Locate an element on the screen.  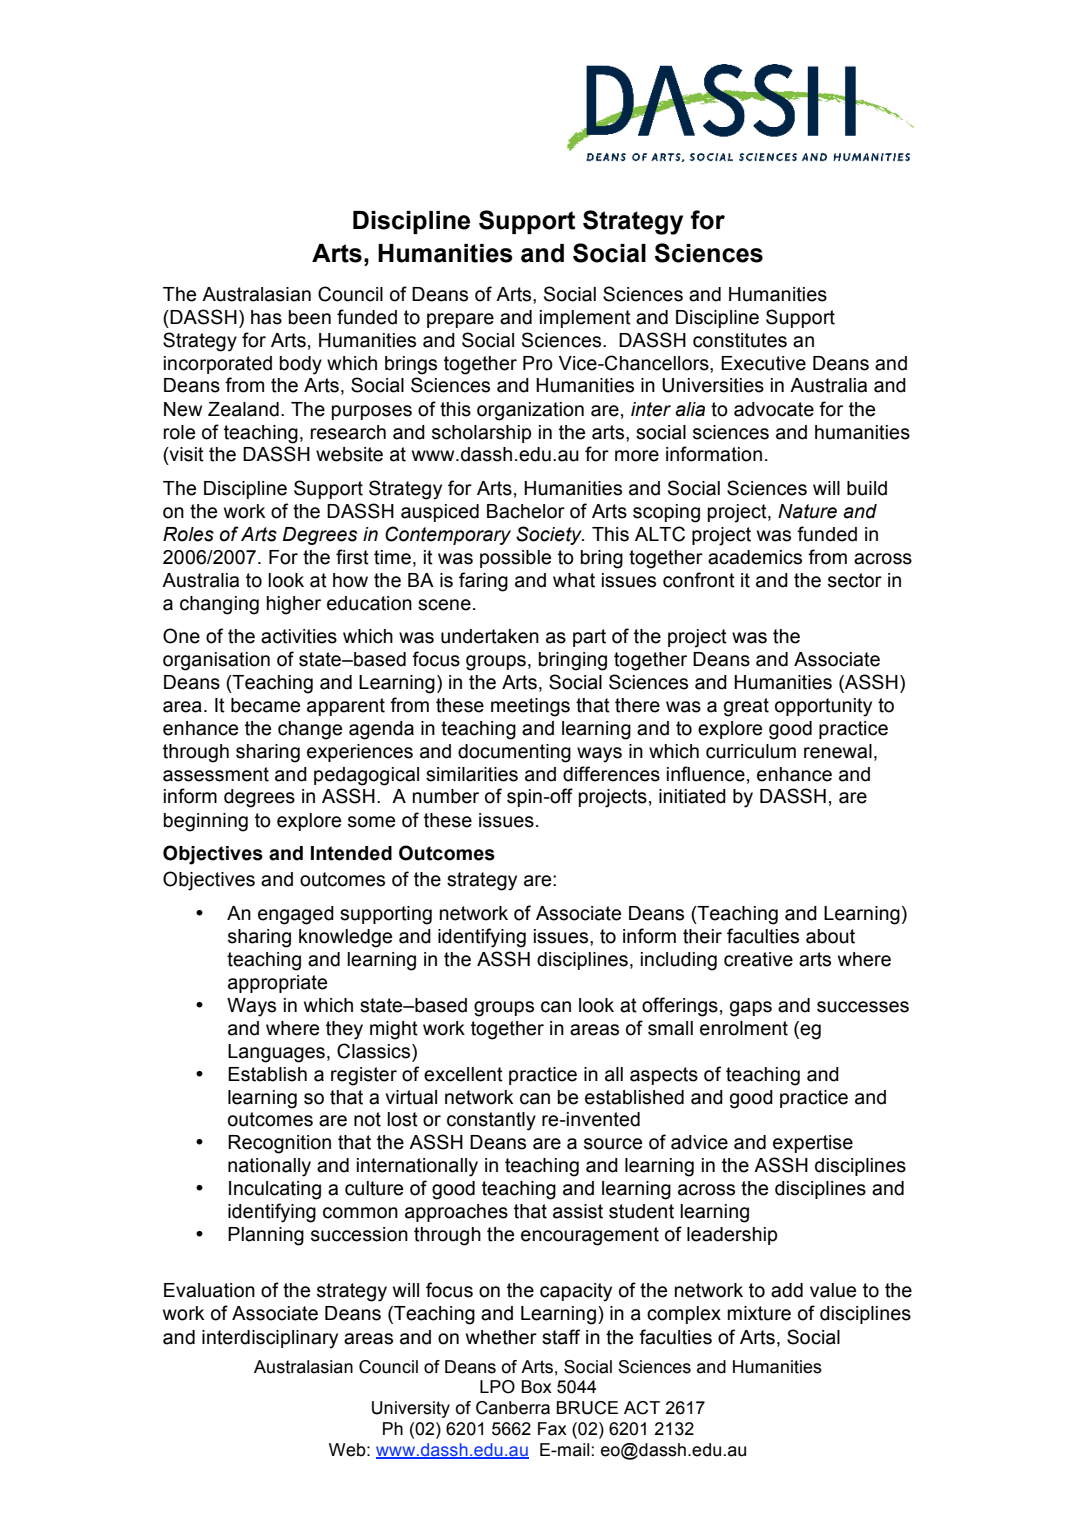
implement is located at coordinates (585, 319).
